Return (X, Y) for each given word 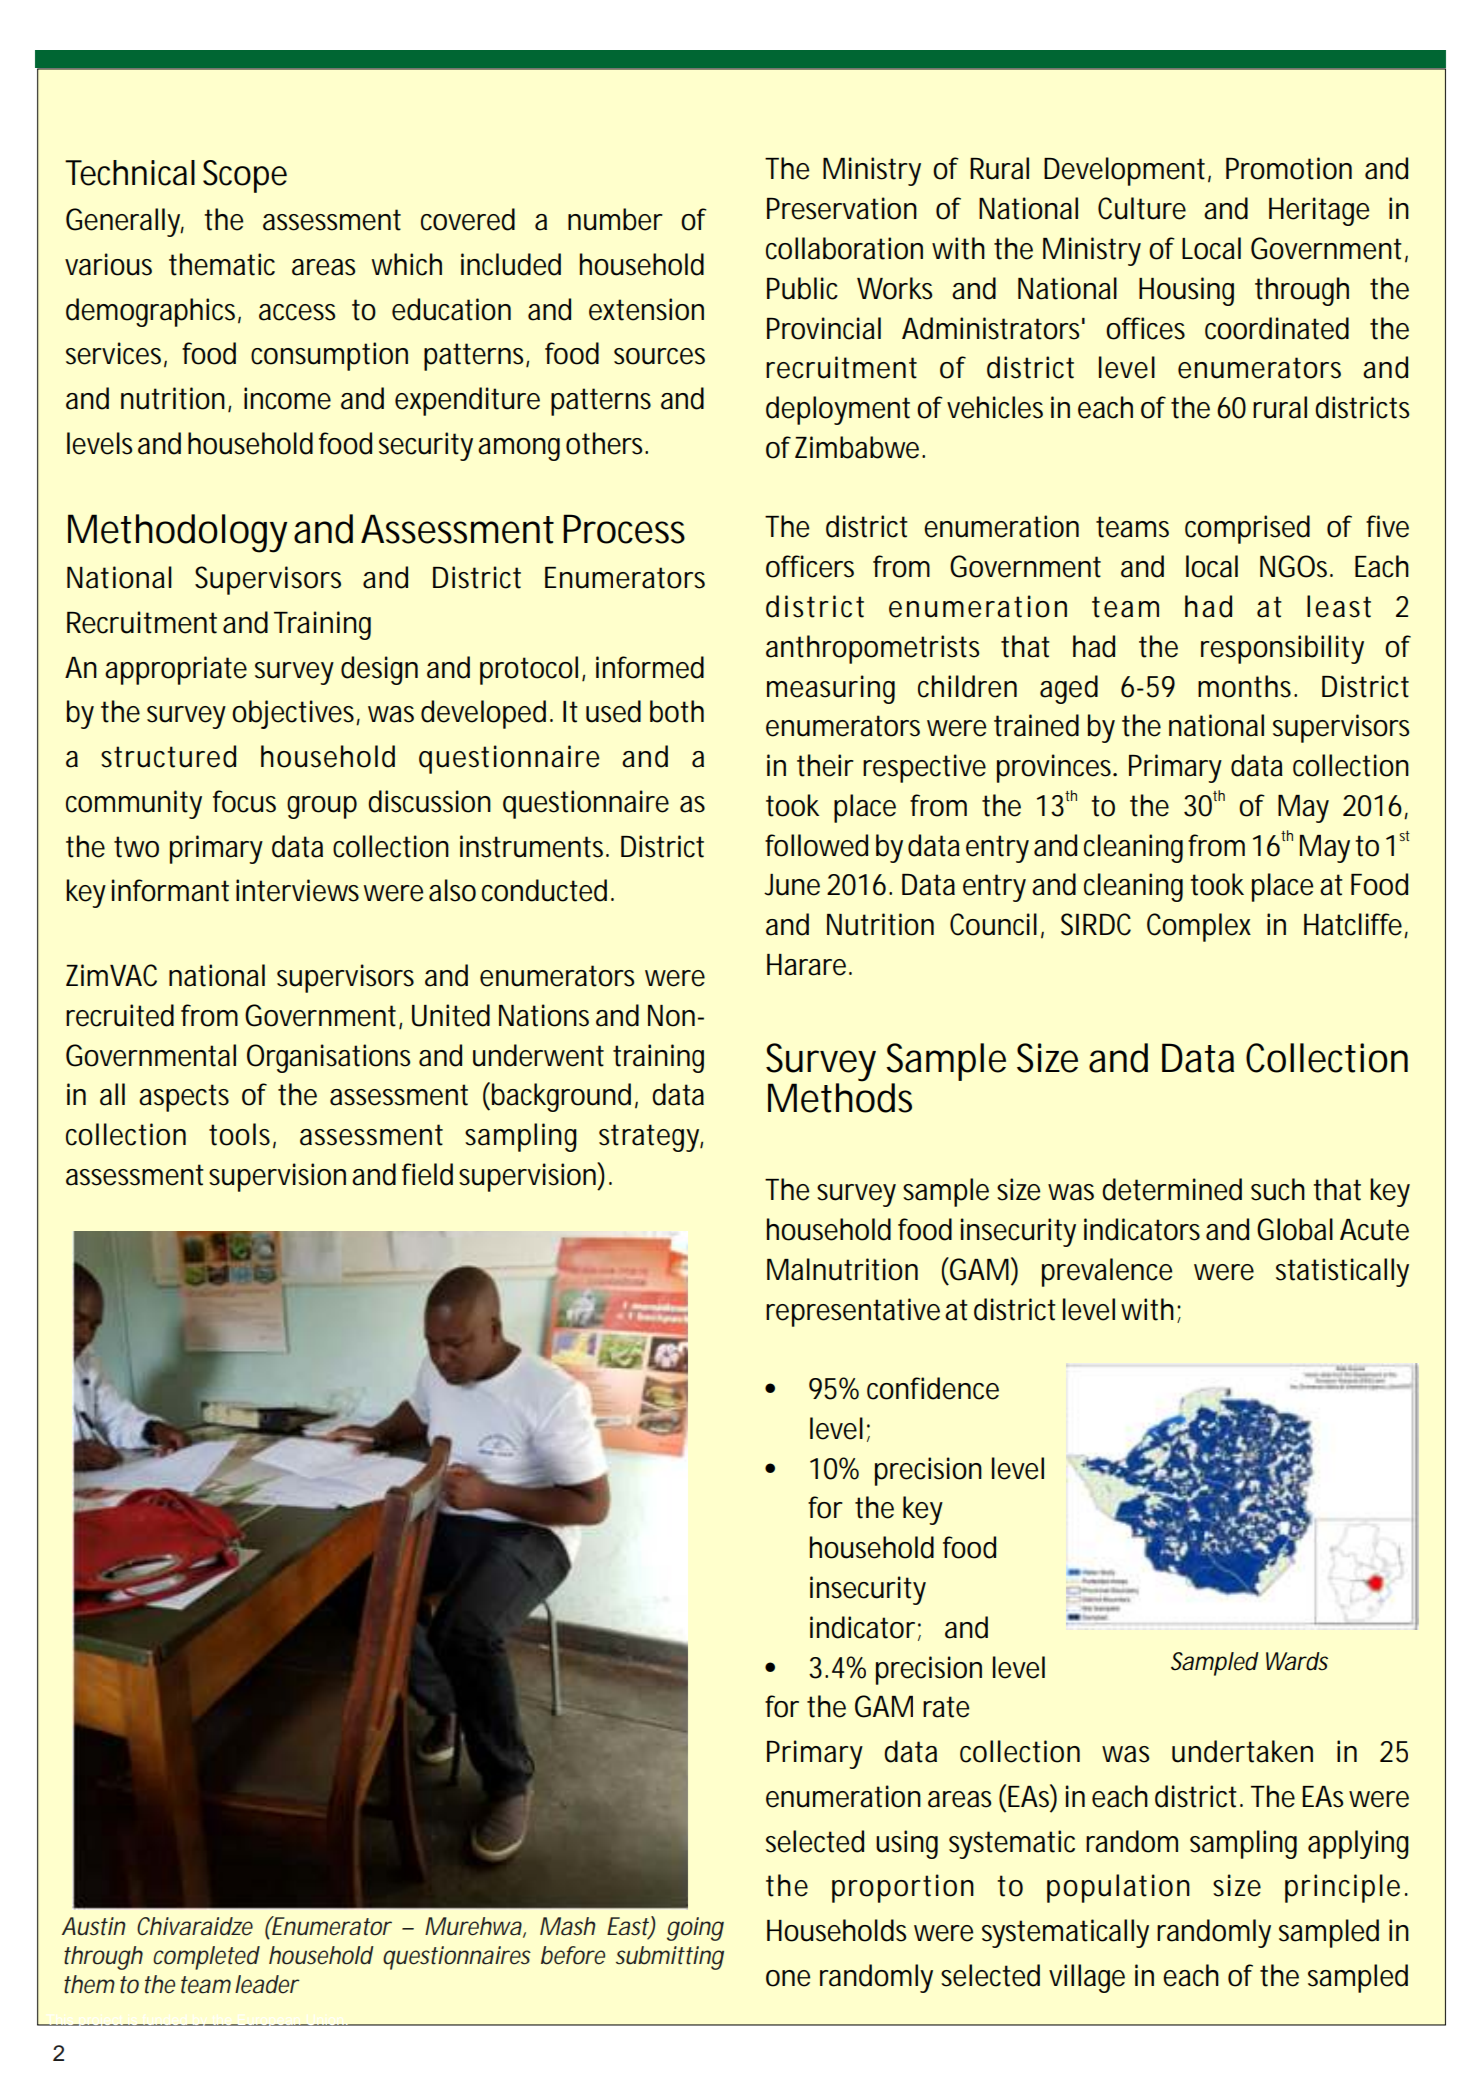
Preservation (842, 208)
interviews (297, 890)
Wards (1297, 1661)
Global (1295, 1229)
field (427, 1174)
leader (267, 1984)
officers (810, 566)
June (792, 885)
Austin (94, 1926)
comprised (1247, 529)
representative (853, 1312)
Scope (245, 176)
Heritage (1319, 211)
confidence (933, 1388)
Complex (1199, 927)
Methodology (177, 533)
